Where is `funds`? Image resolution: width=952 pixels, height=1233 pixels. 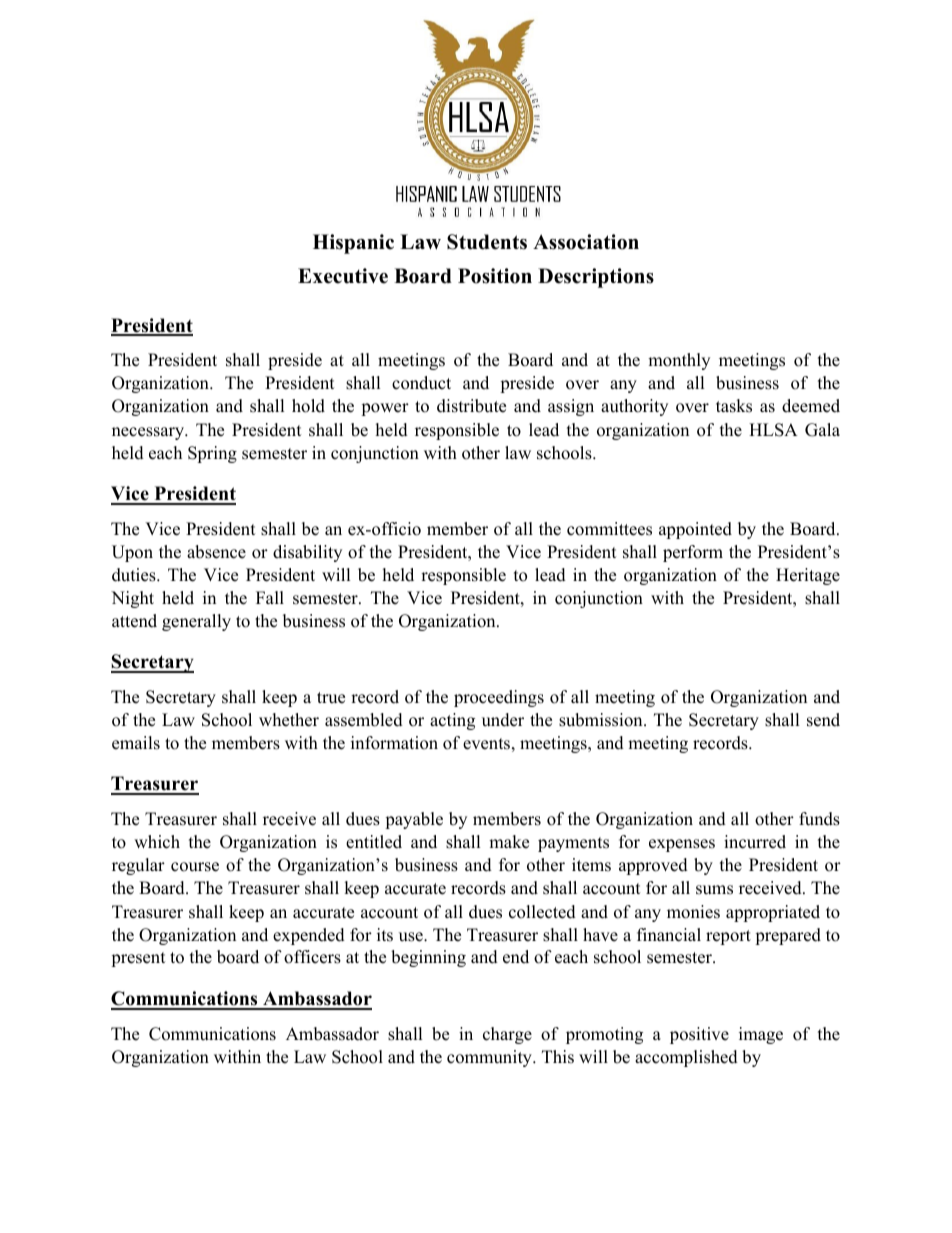 funds is located at coordinates (819, 819).
